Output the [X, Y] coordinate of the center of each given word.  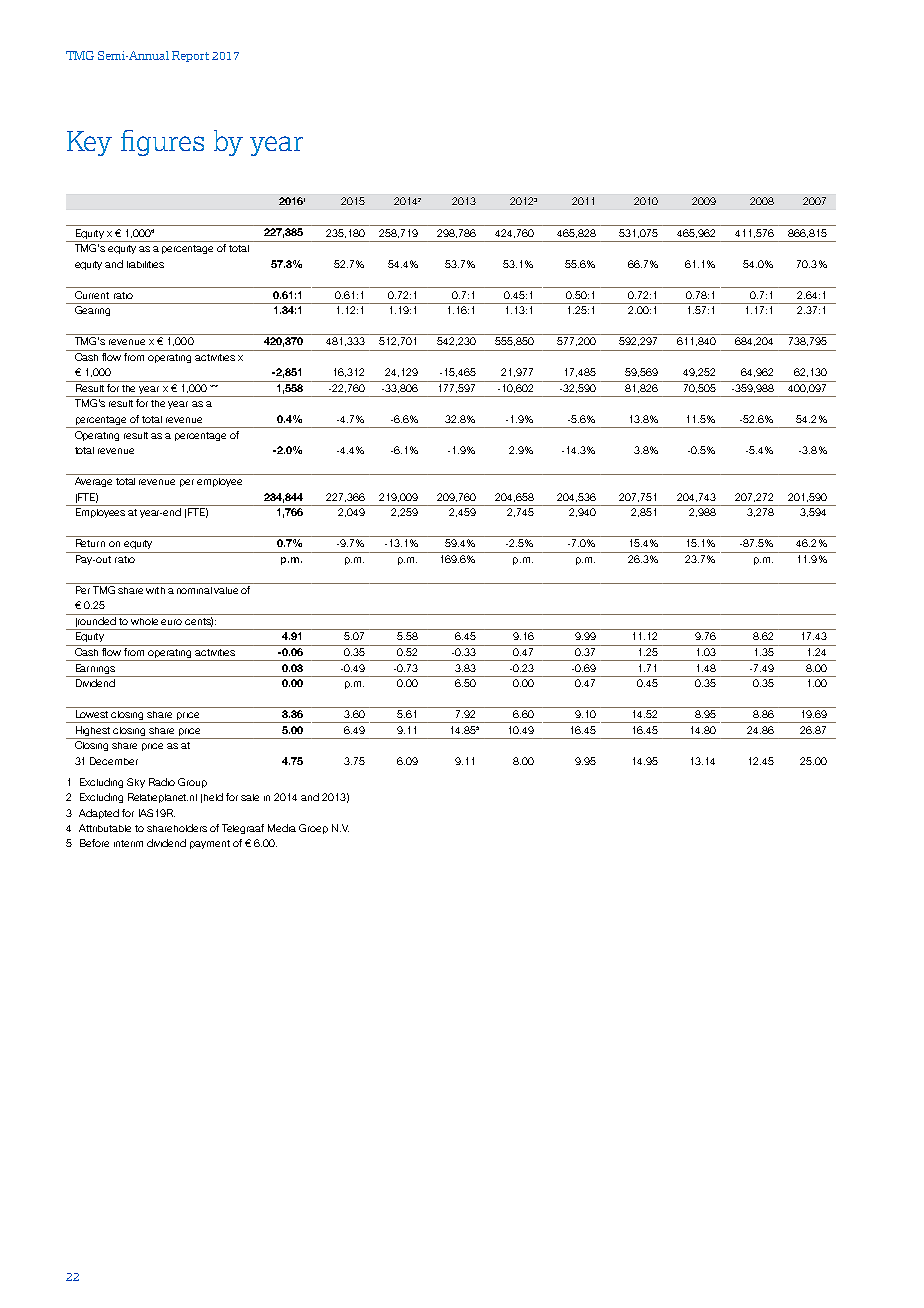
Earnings [95, 669]
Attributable [105, 828]
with [155, 590]
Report [190, 56]
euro [171, 622]
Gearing [92, 311]
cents [199, 622]
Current [92, 295]
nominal [194, 590]
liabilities [145, 264]
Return [90, 543]
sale [250, 797]
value [226, 590]
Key [89, 143]
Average [93, 482]
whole [144, 621]
